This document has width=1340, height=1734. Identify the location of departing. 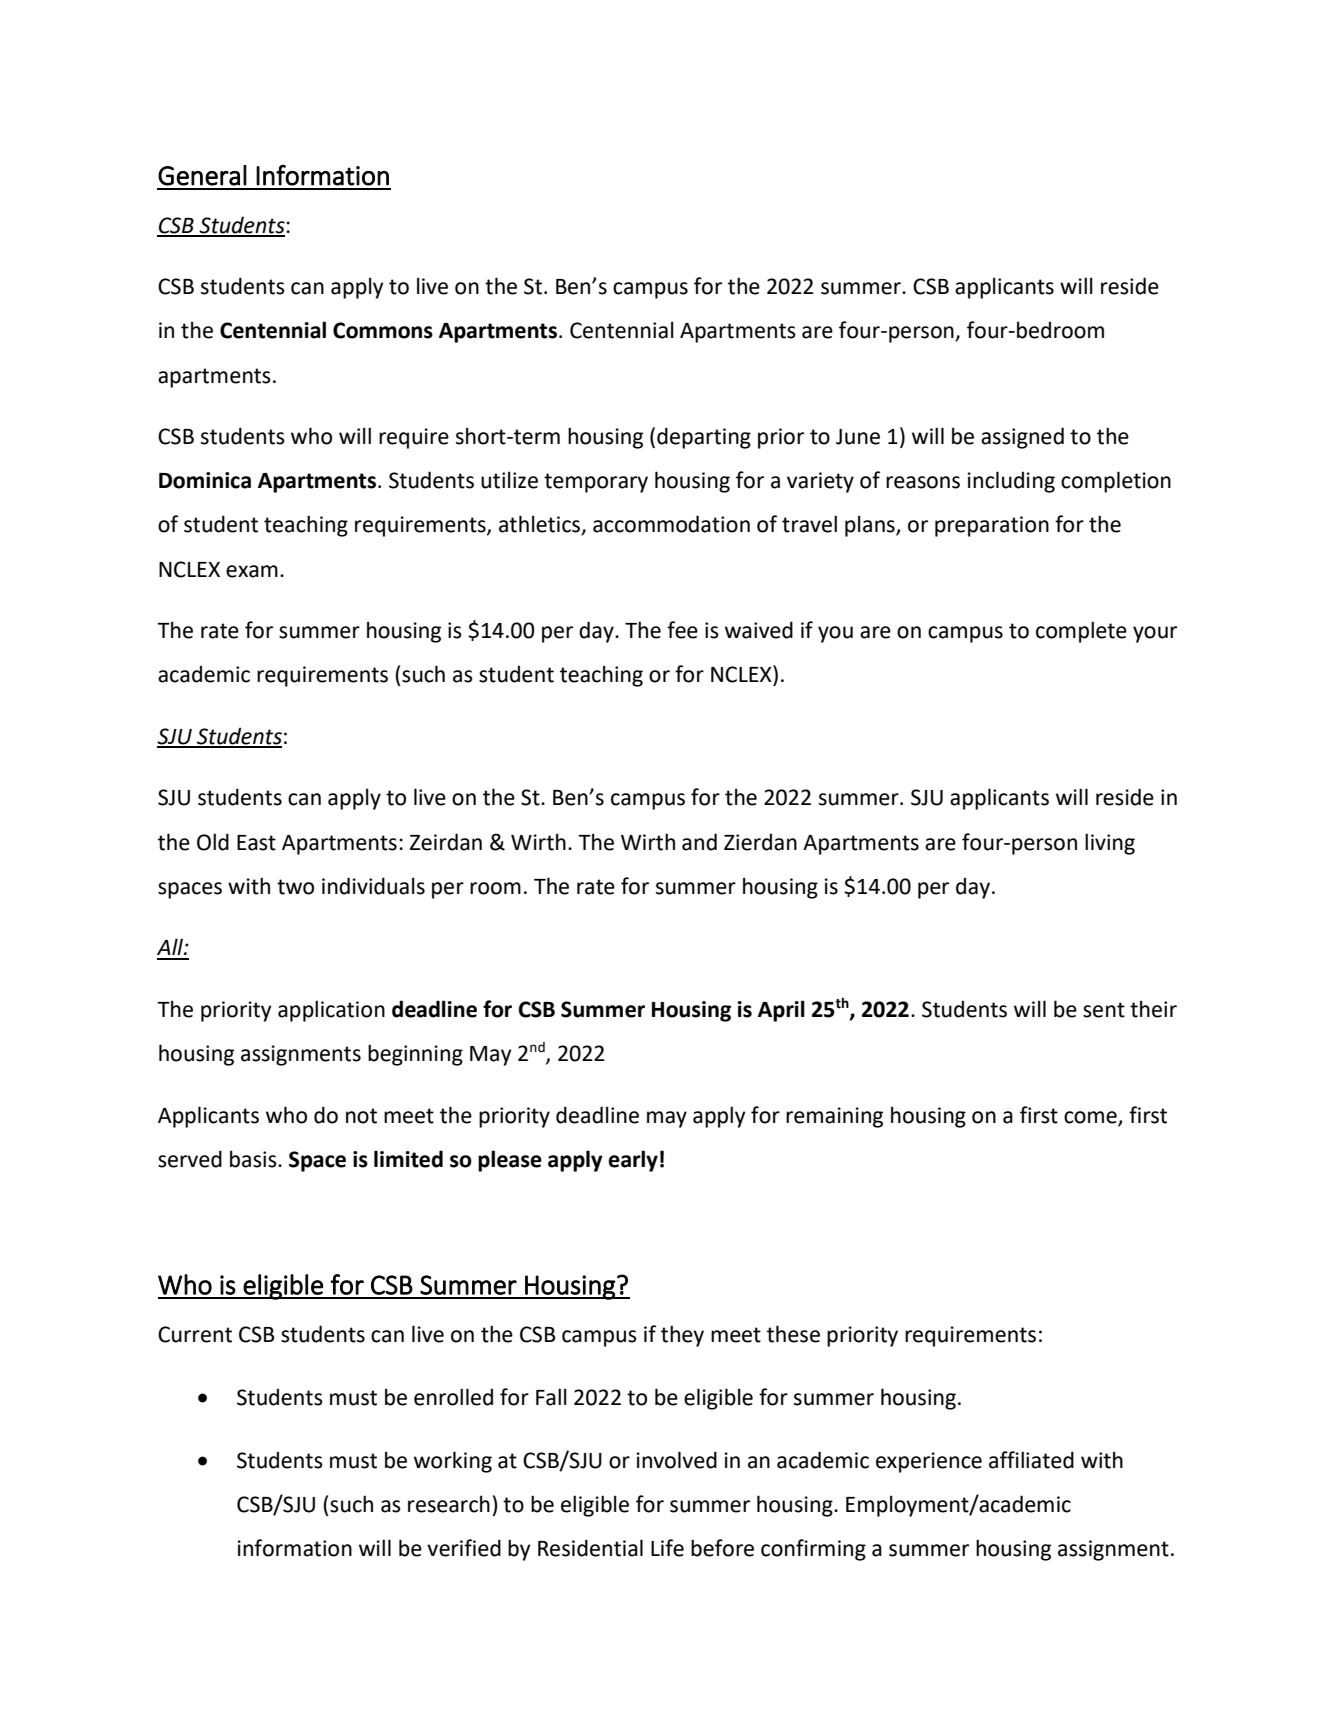
(704, 438).
